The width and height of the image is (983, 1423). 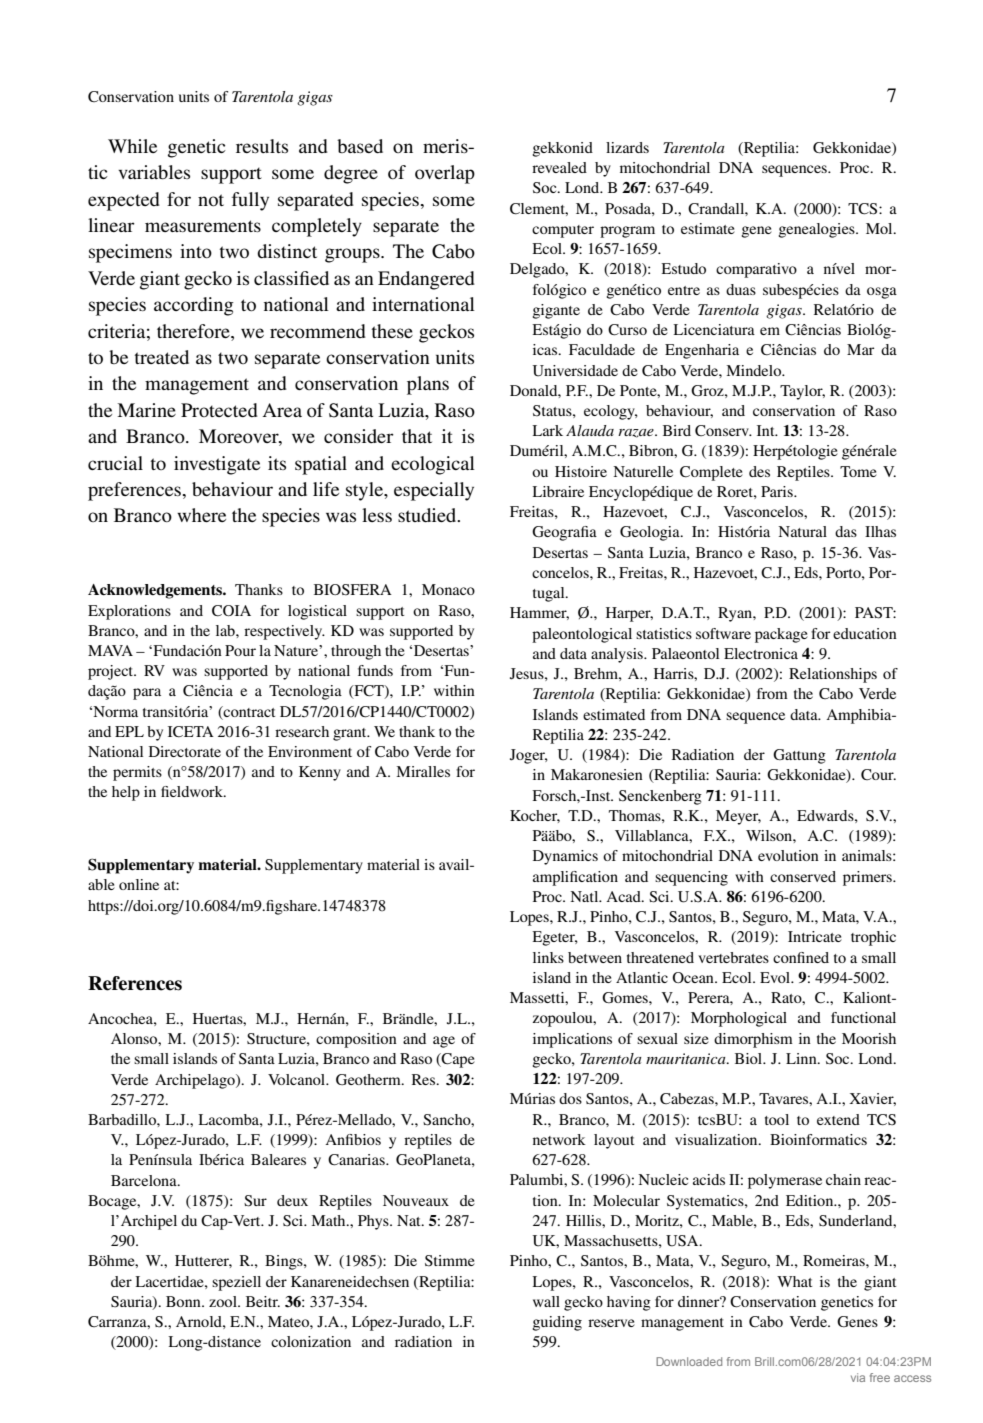 I want to click on Dynamics, so click(x=565, y=857).
